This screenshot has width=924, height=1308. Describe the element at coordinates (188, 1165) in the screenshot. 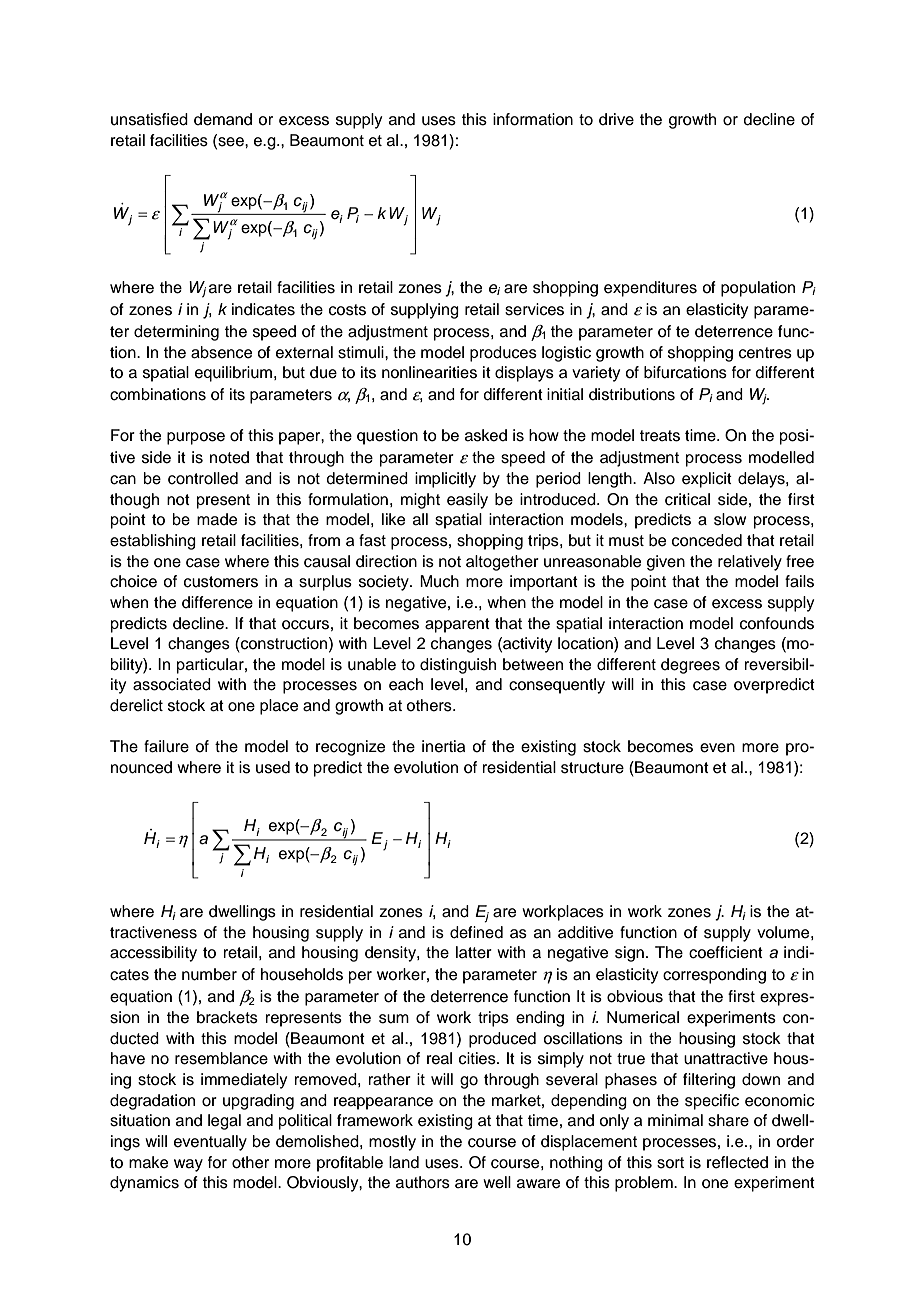

I see `way` at that location.
